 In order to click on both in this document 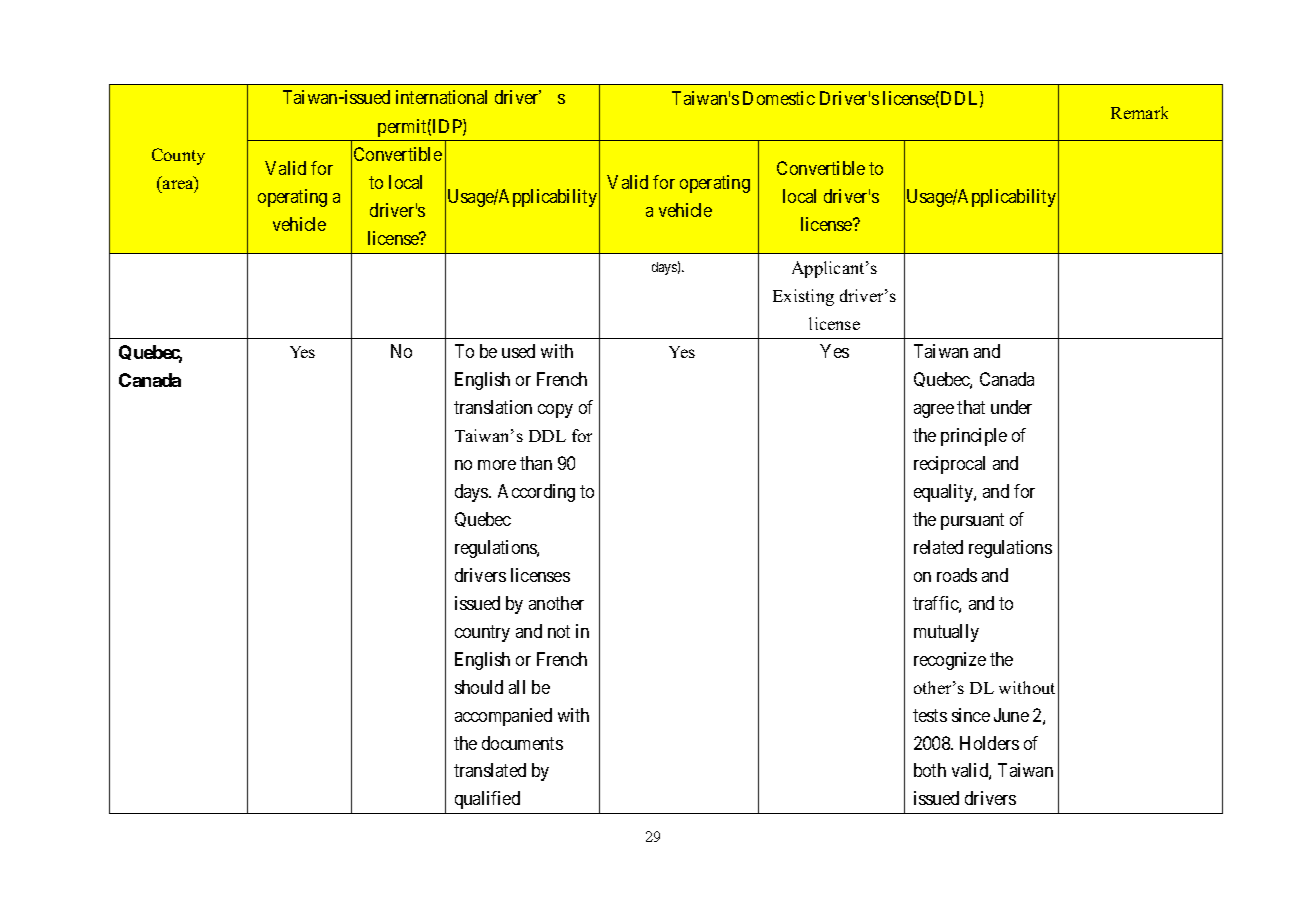, I will do `click(930, 770)`.
